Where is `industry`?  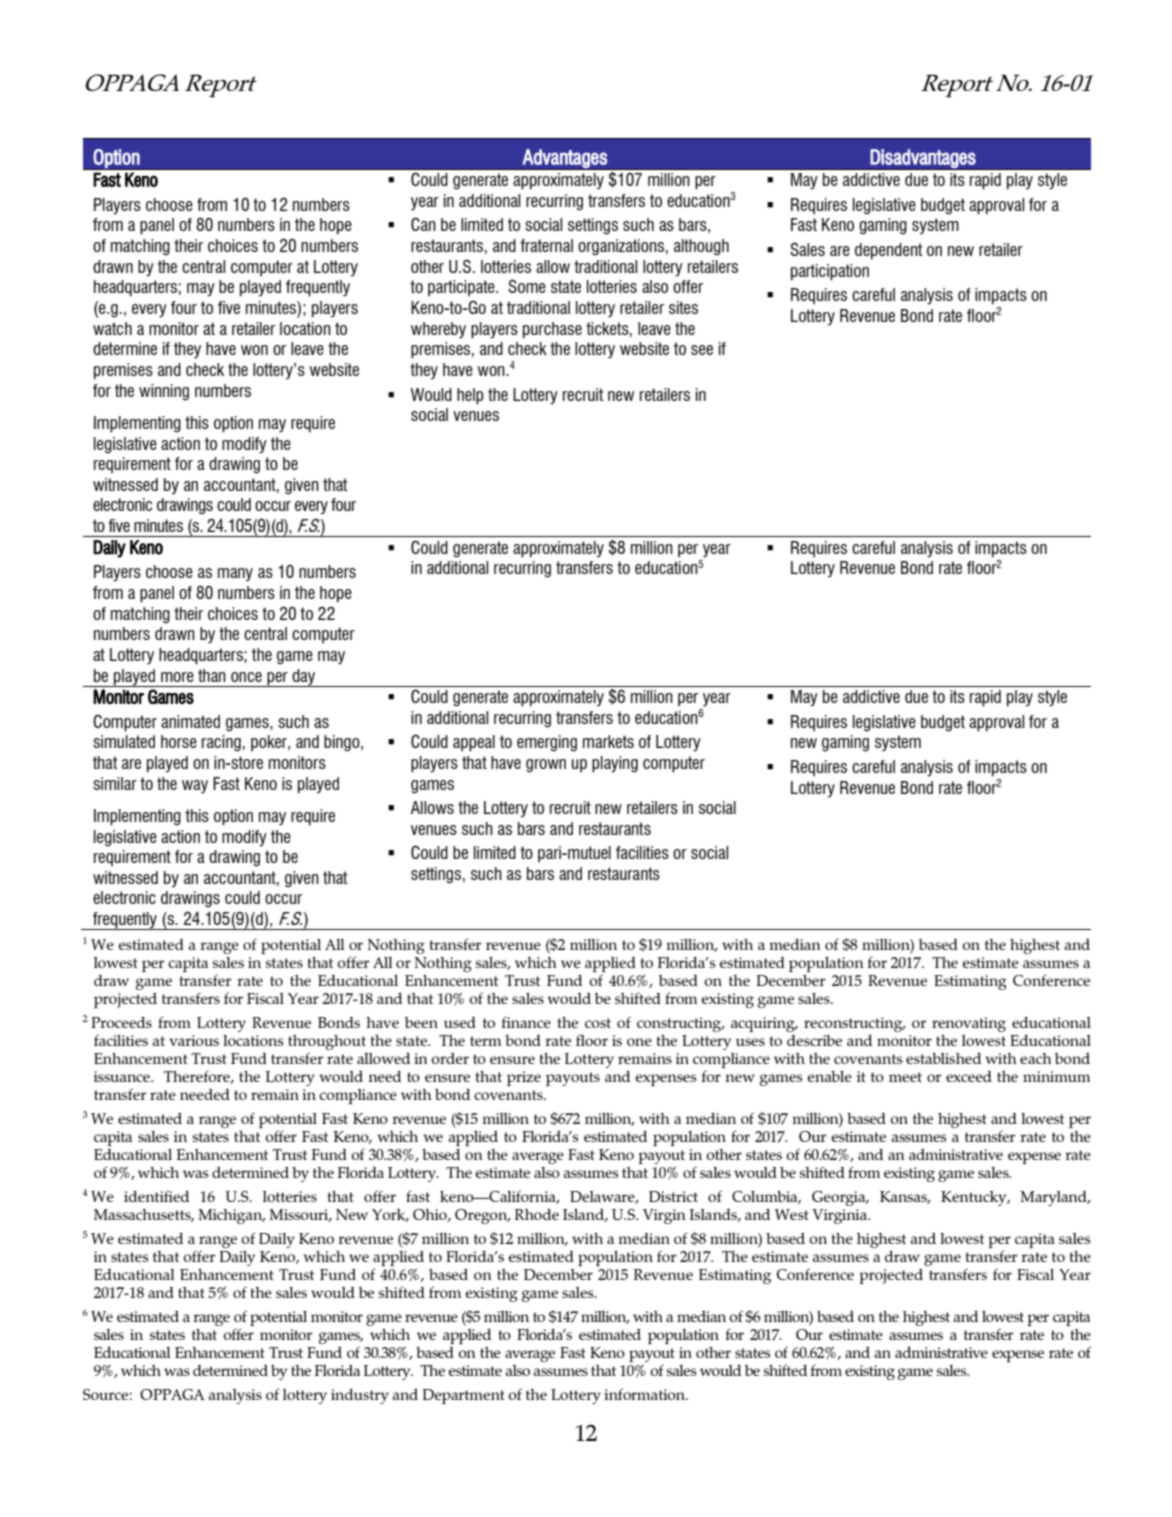
industry is located at coordinates (360, 1396).
